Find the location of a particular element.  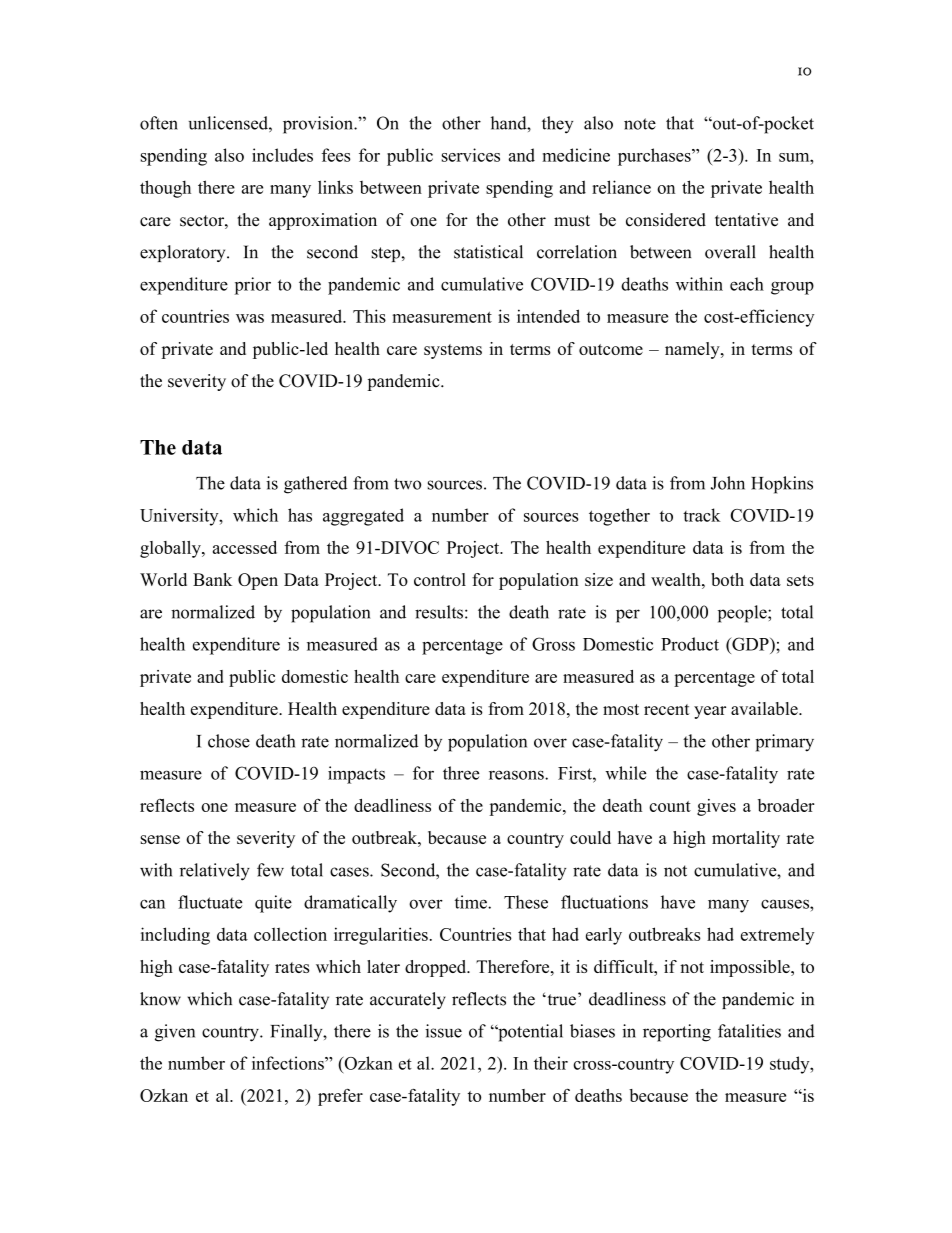

track is located at coordinates (702, 515).
